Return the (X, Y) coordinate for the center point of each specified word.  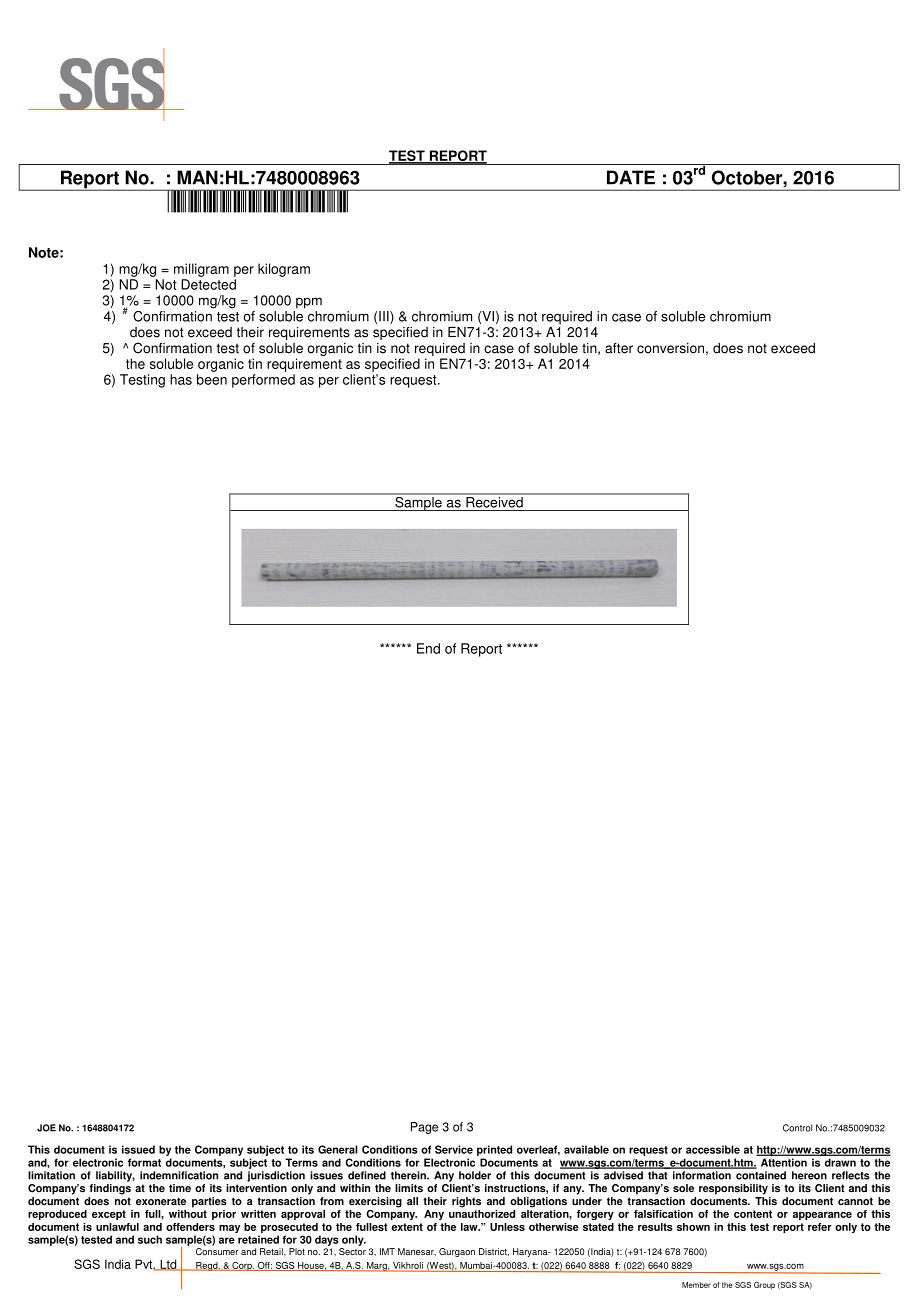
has (181, 379)
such (150, 1239)
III (385, 317)
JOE (46, 1128)
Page (424, 1128)
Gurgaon (457, 1252)
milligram (201, 270)
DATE (631, 177)
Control (797, 1128)
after (619, 348)
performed (263, 381)
